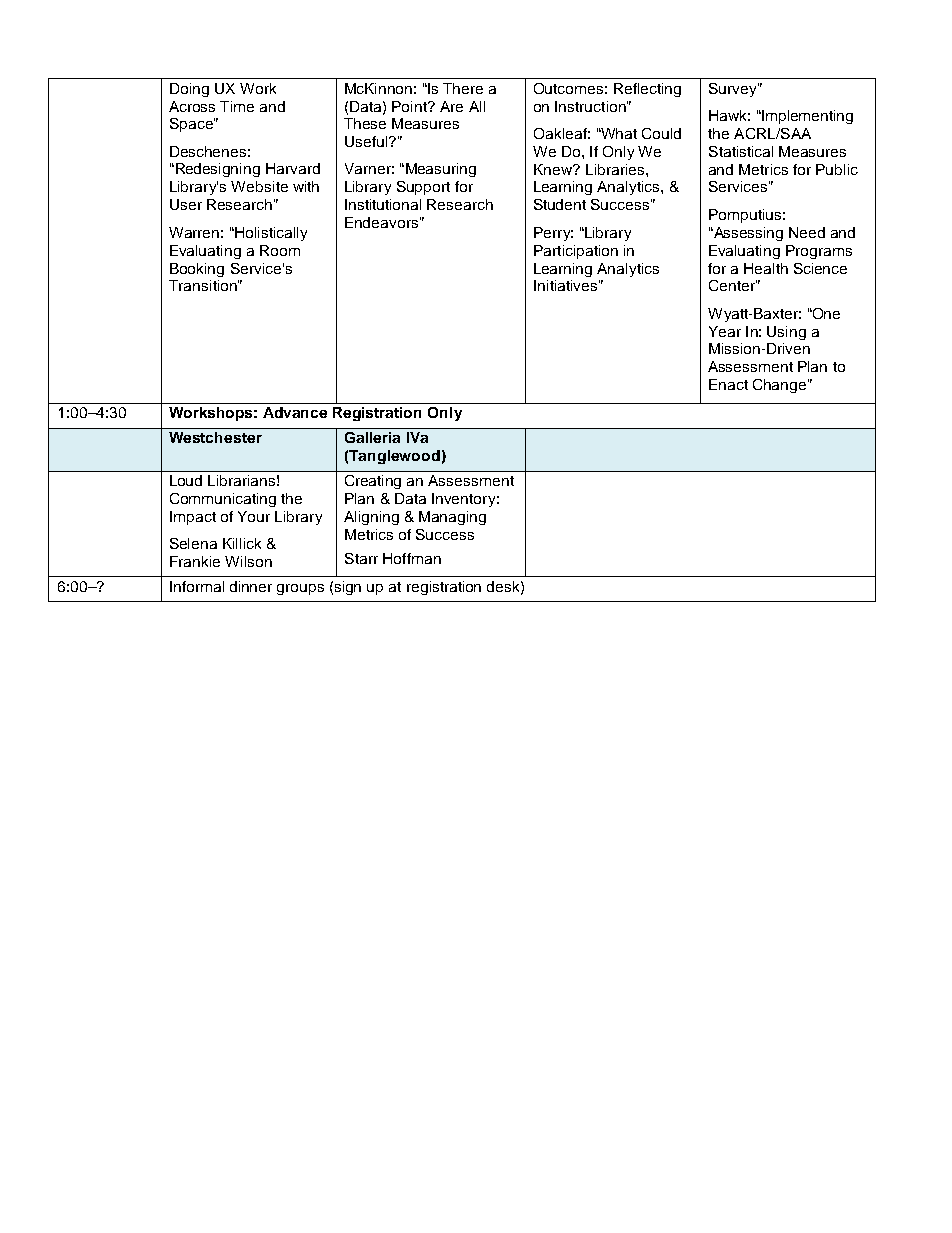  I want to click on Student, so click(560, 204).
